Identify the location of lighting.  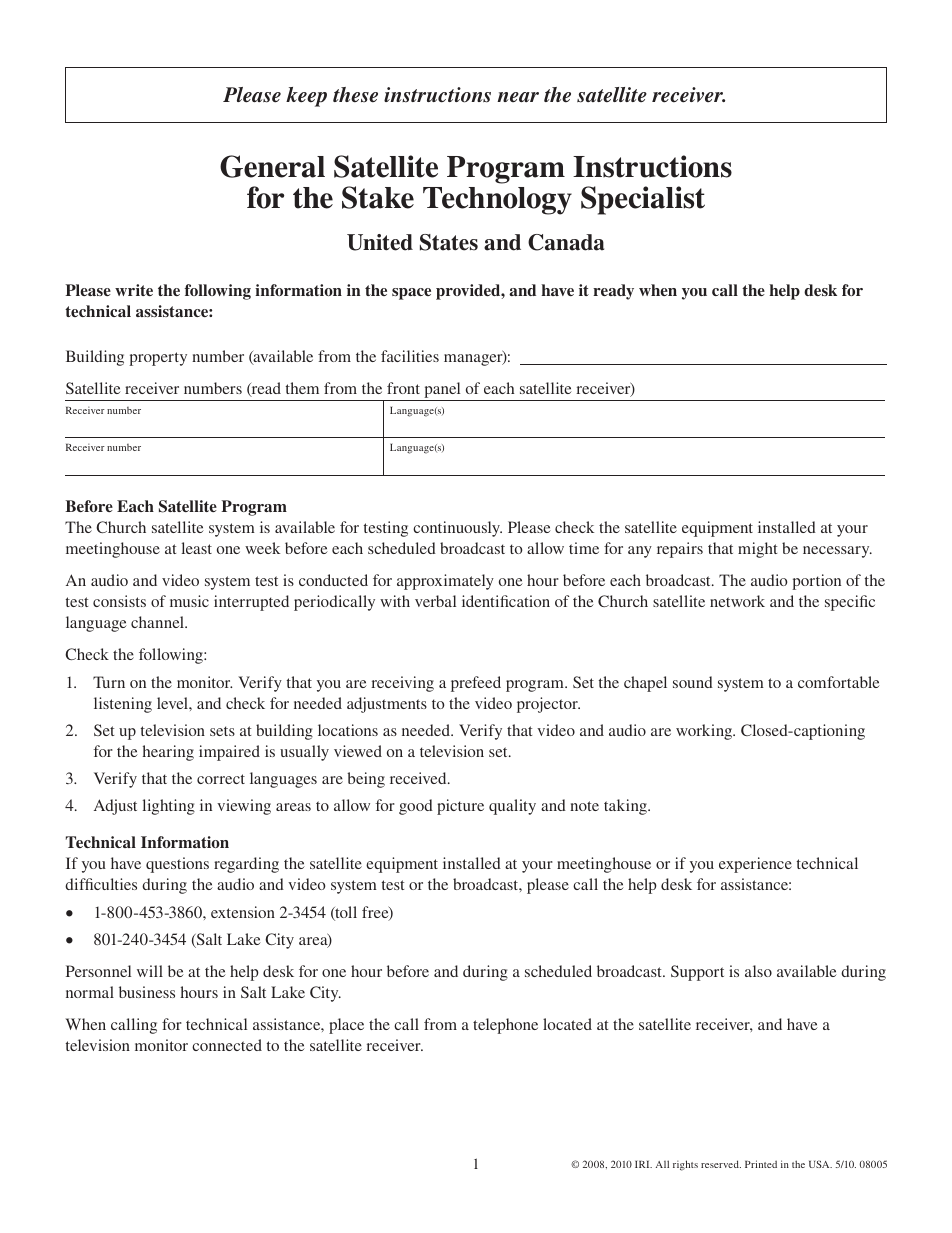
(169, 807).
